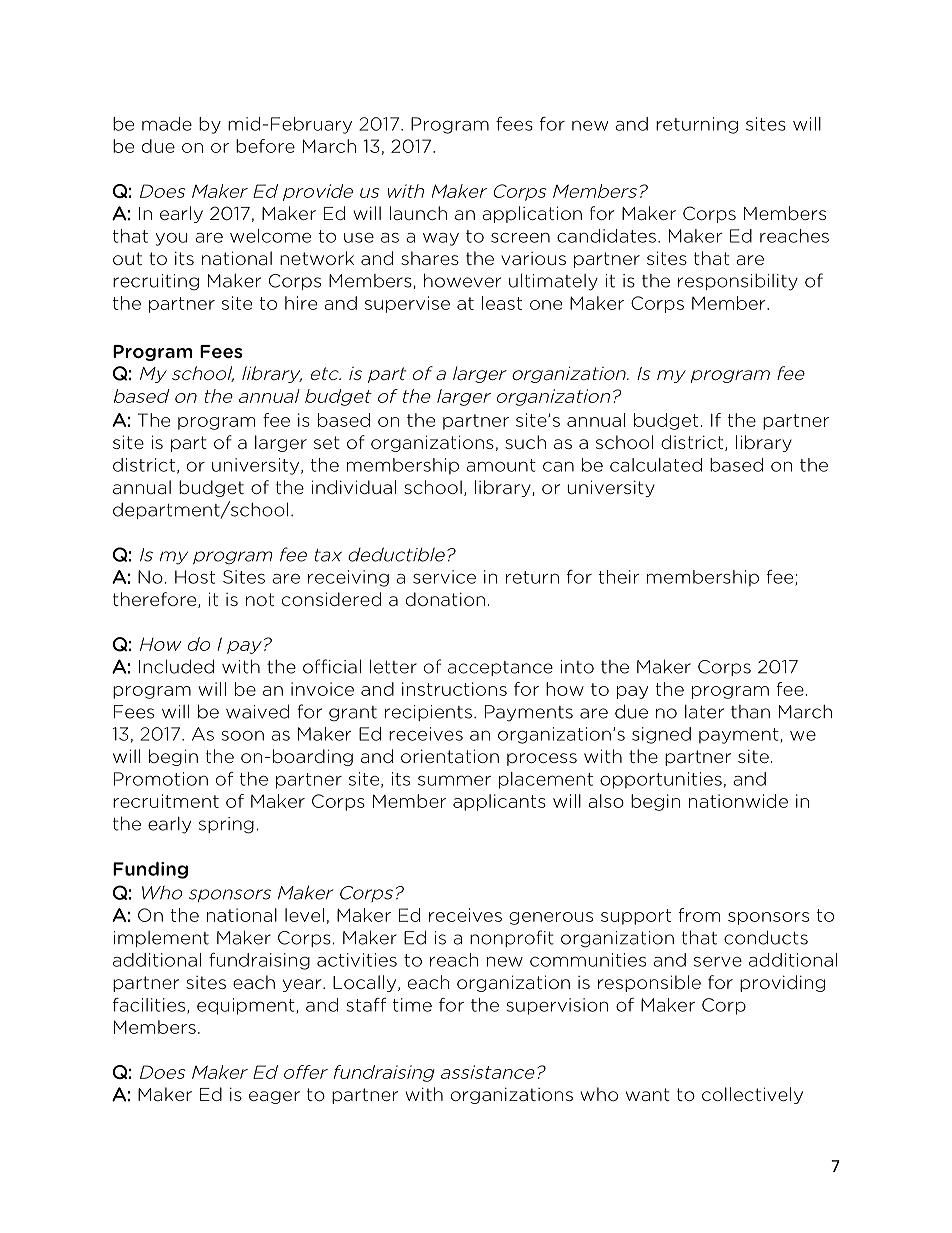 The width and height of the document is (952, 1233). I want to click on spring, so click(226, 825).
